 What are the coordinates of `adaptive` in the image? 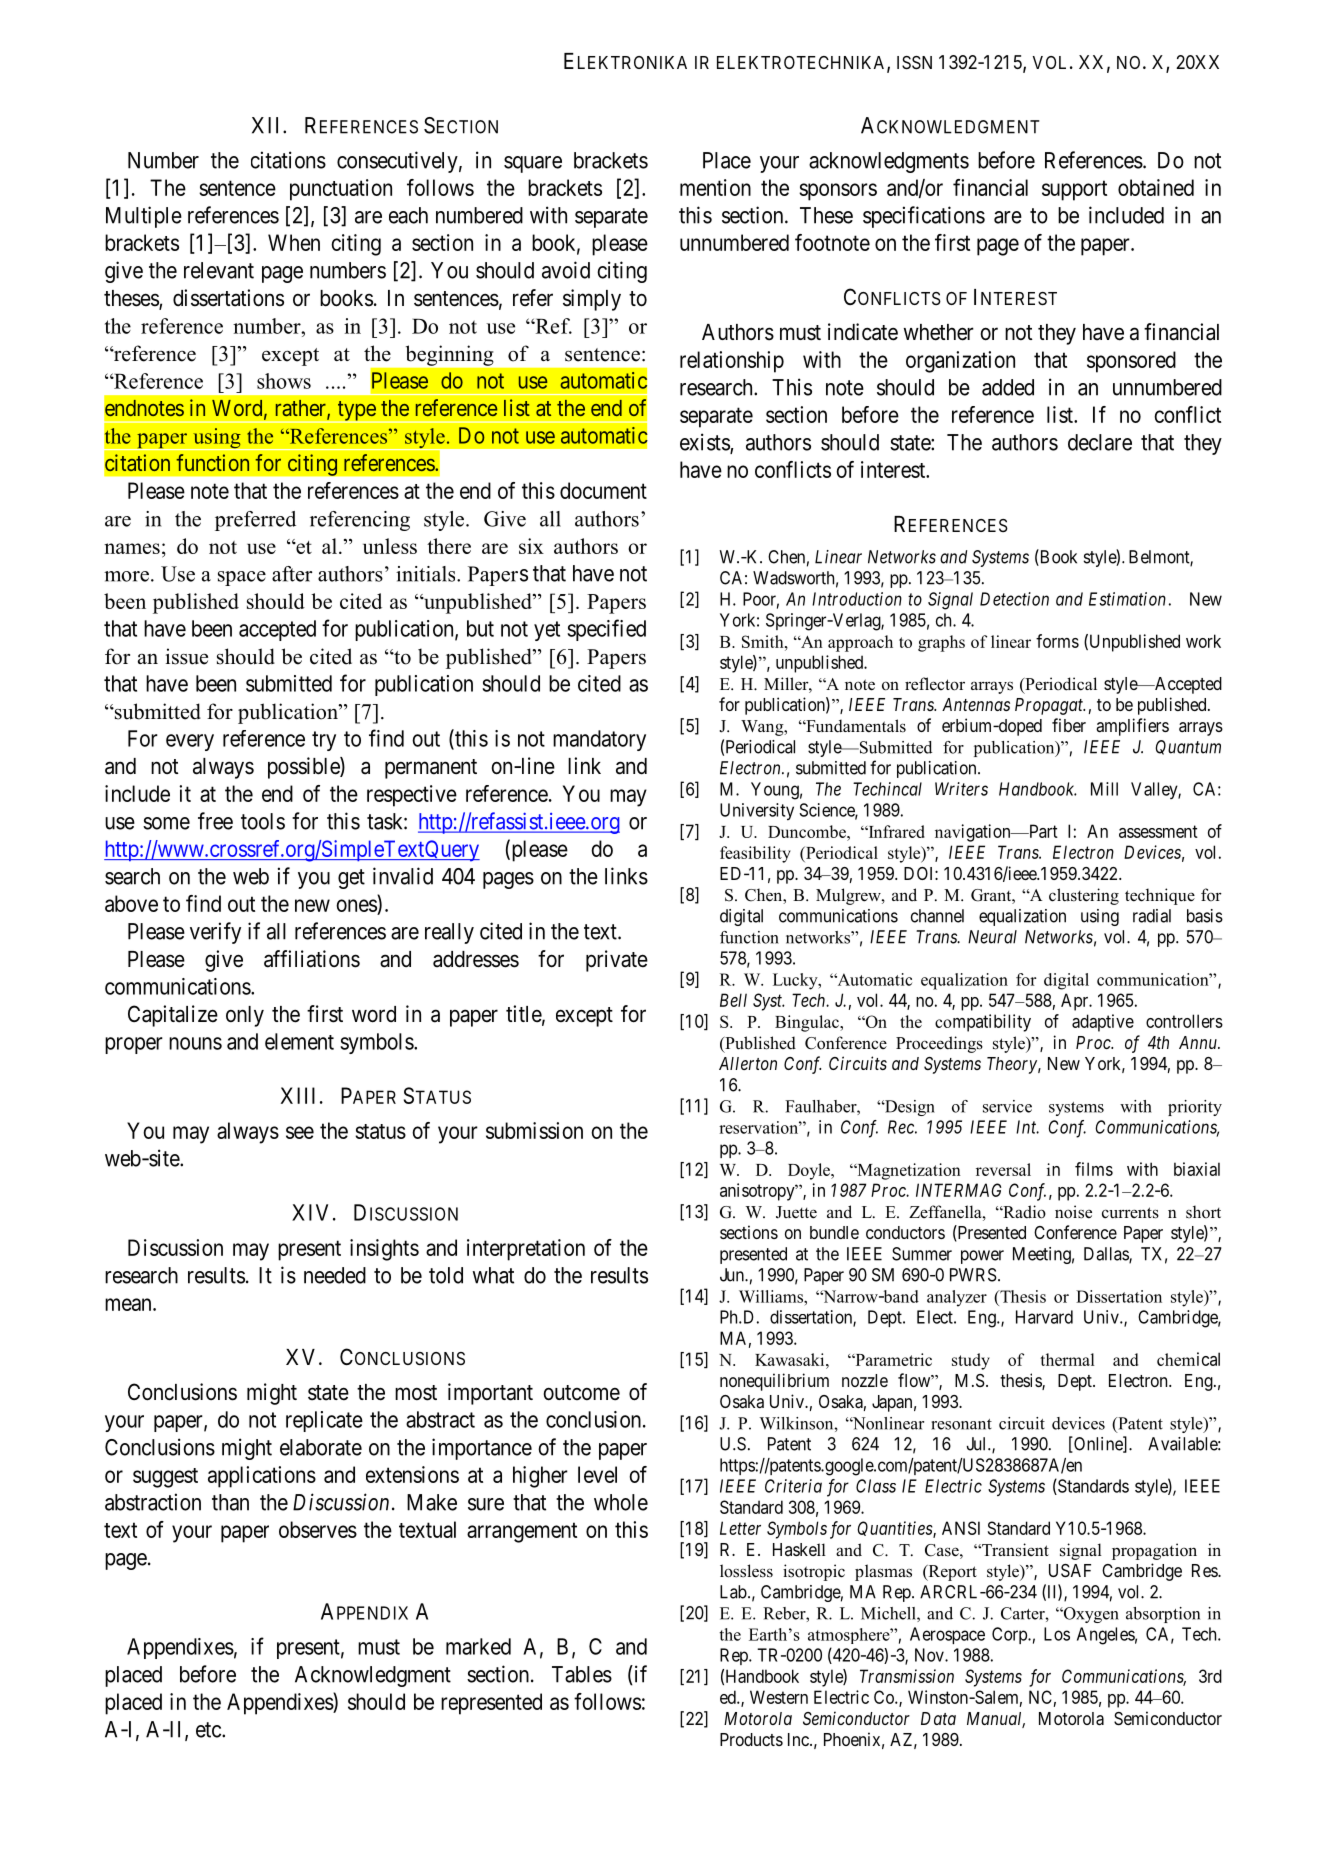 It's located at (1103, 1023).
